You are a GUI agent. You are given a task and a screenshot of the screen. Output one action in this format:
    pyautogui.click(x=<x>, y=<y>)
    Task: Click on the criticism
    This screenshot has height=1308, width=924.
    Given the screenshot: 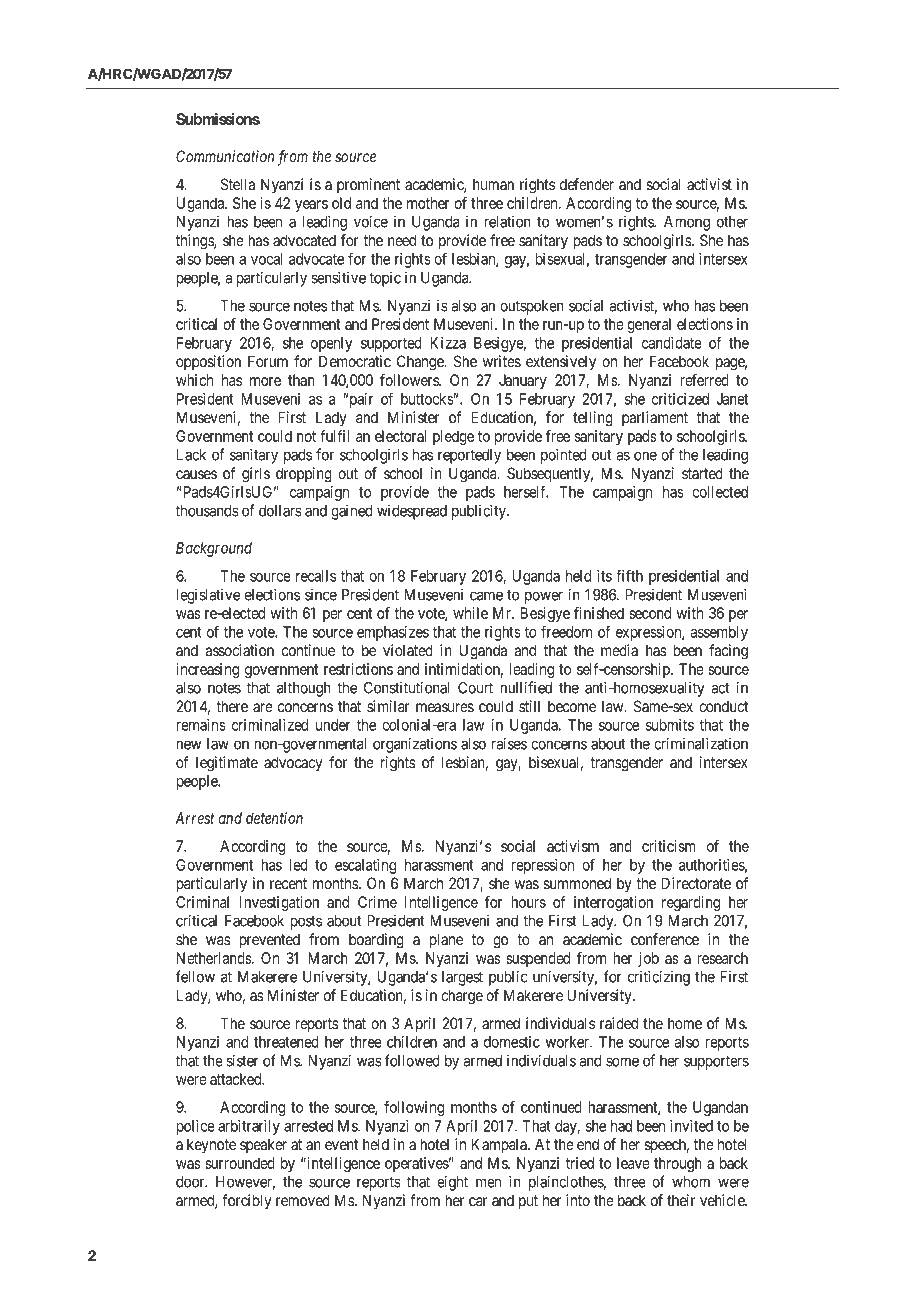 What is the action you would take?
    pyautogui.click(x=669, y=846)
